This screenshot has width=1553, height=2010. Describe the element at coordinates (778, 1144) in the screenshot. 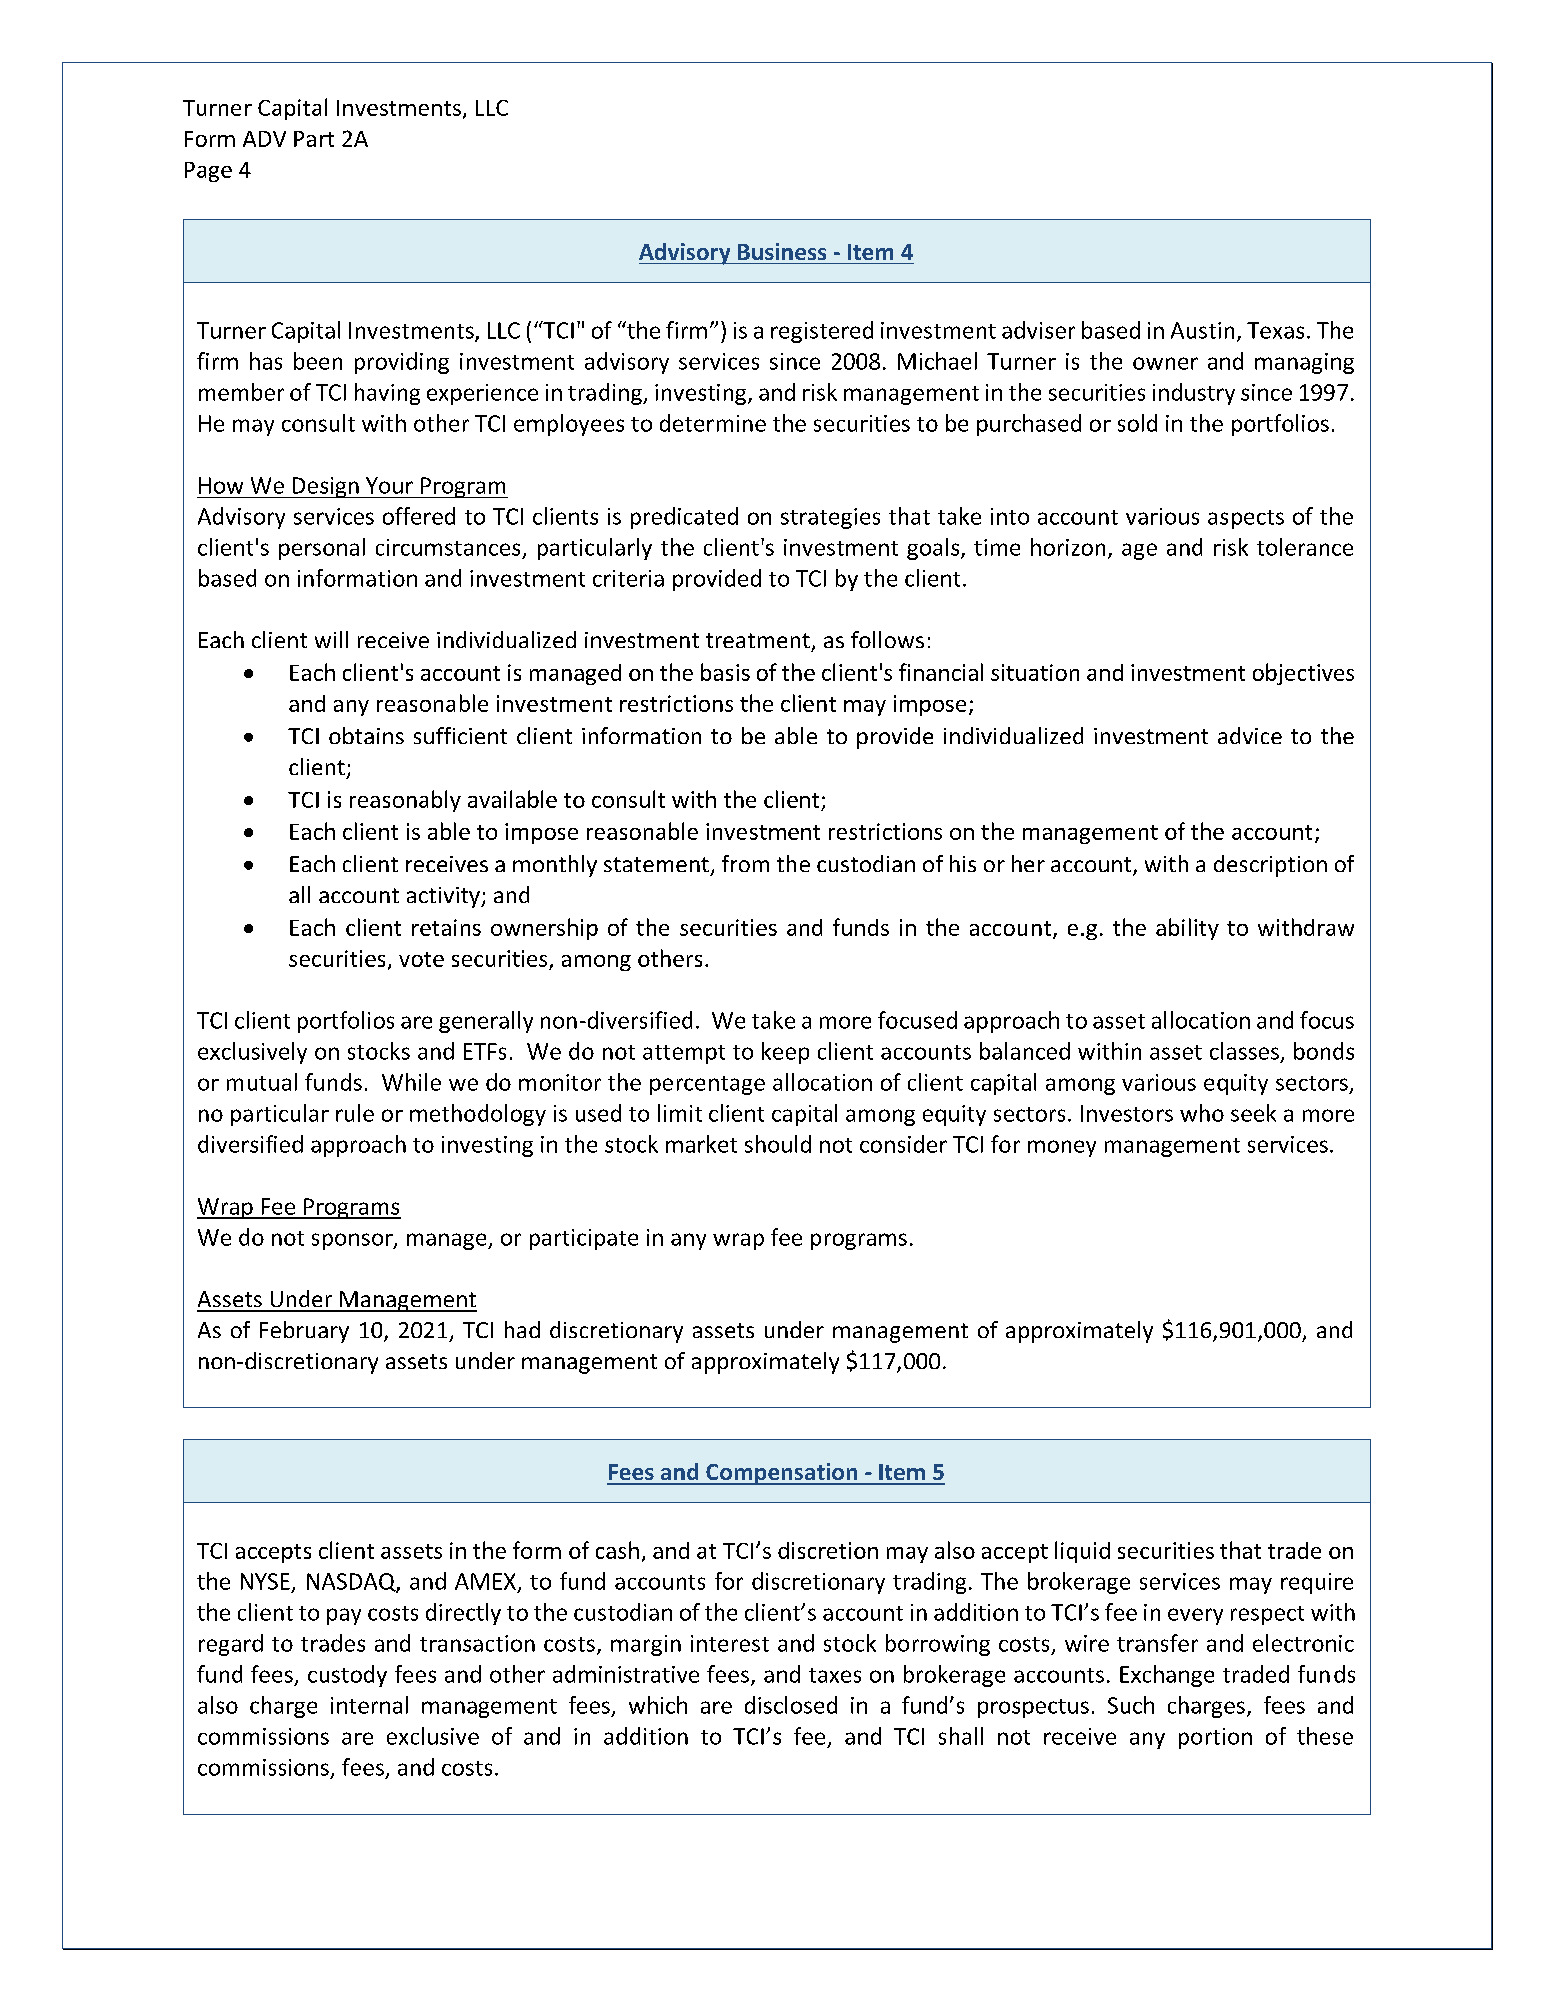

I see `should` at that location.
